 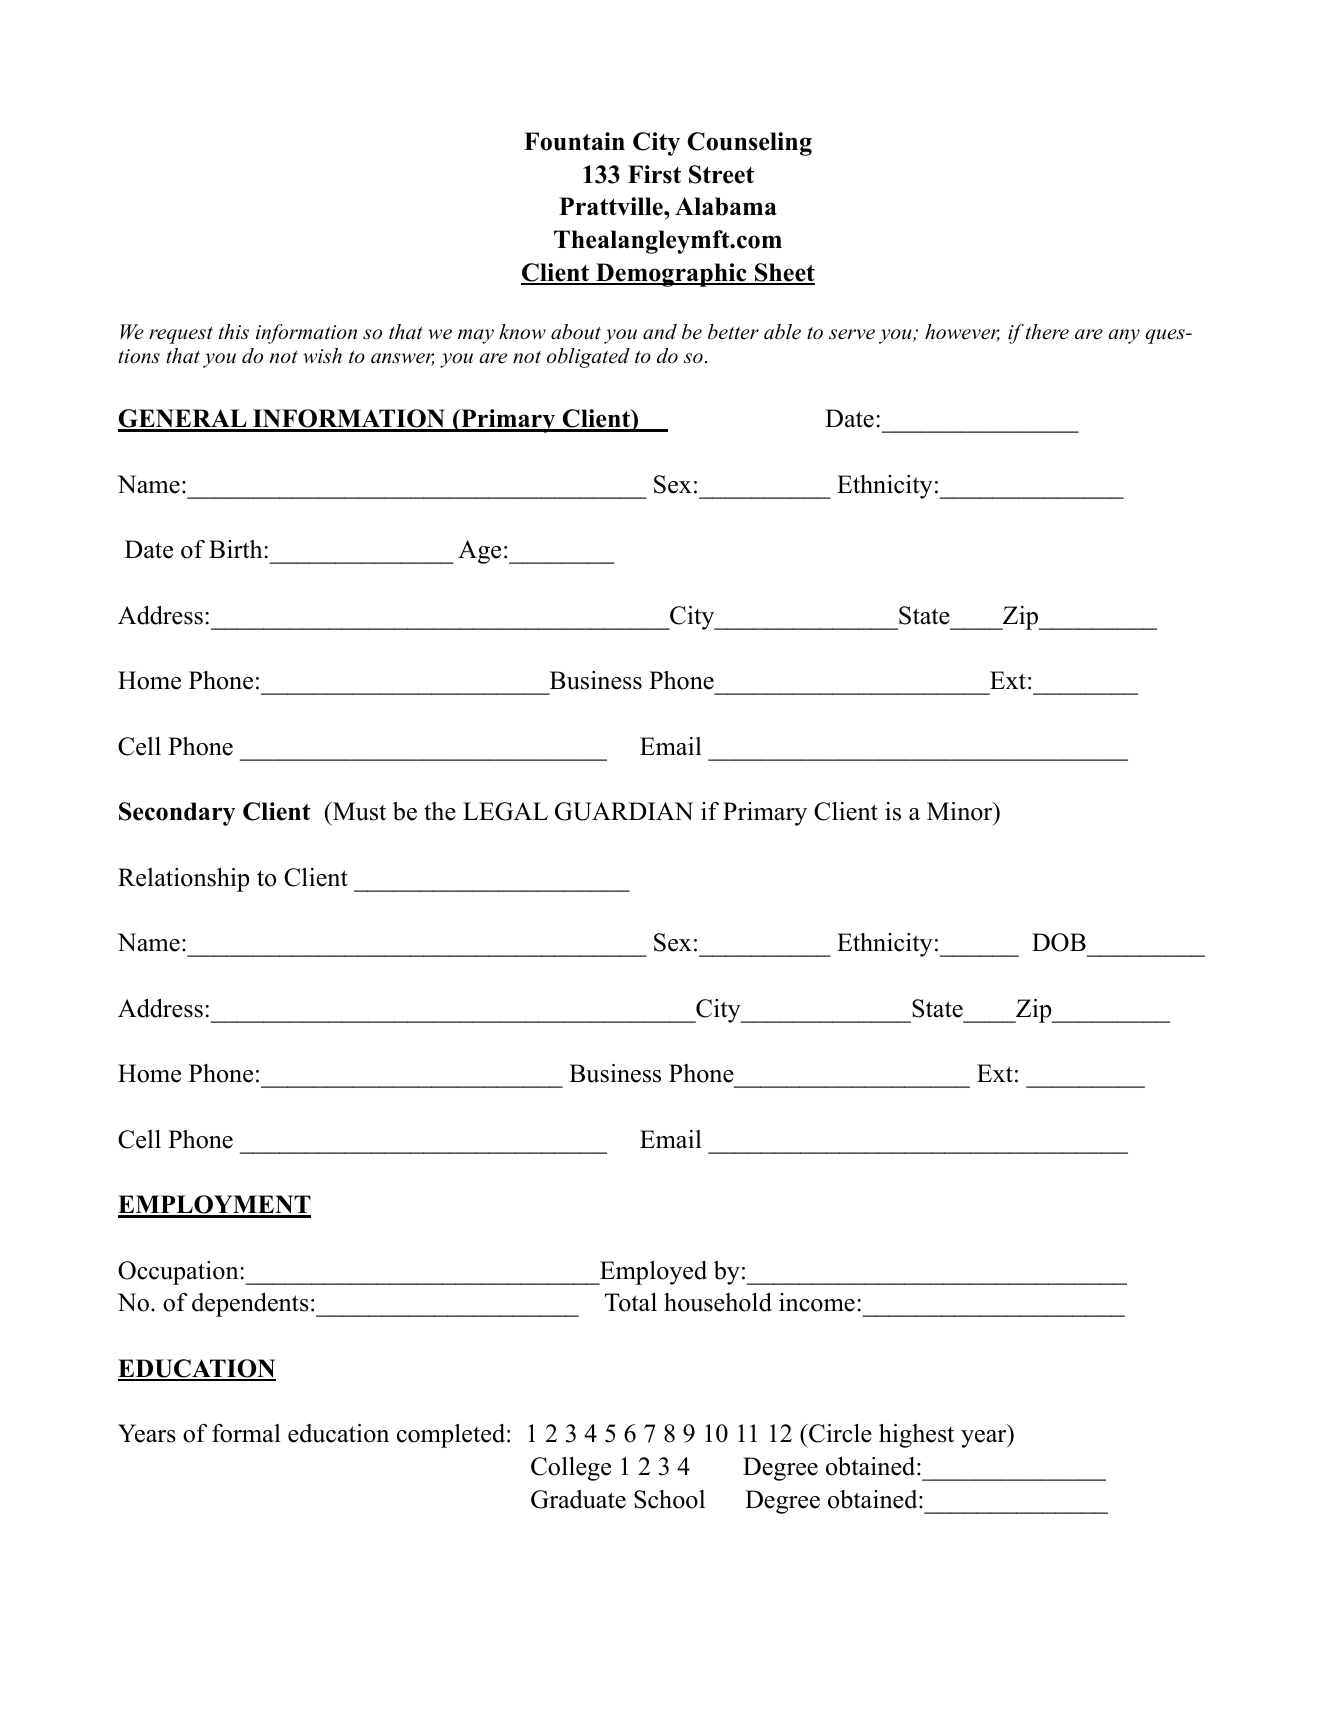 I want to click on Minor, so click(x=961, y=811).
